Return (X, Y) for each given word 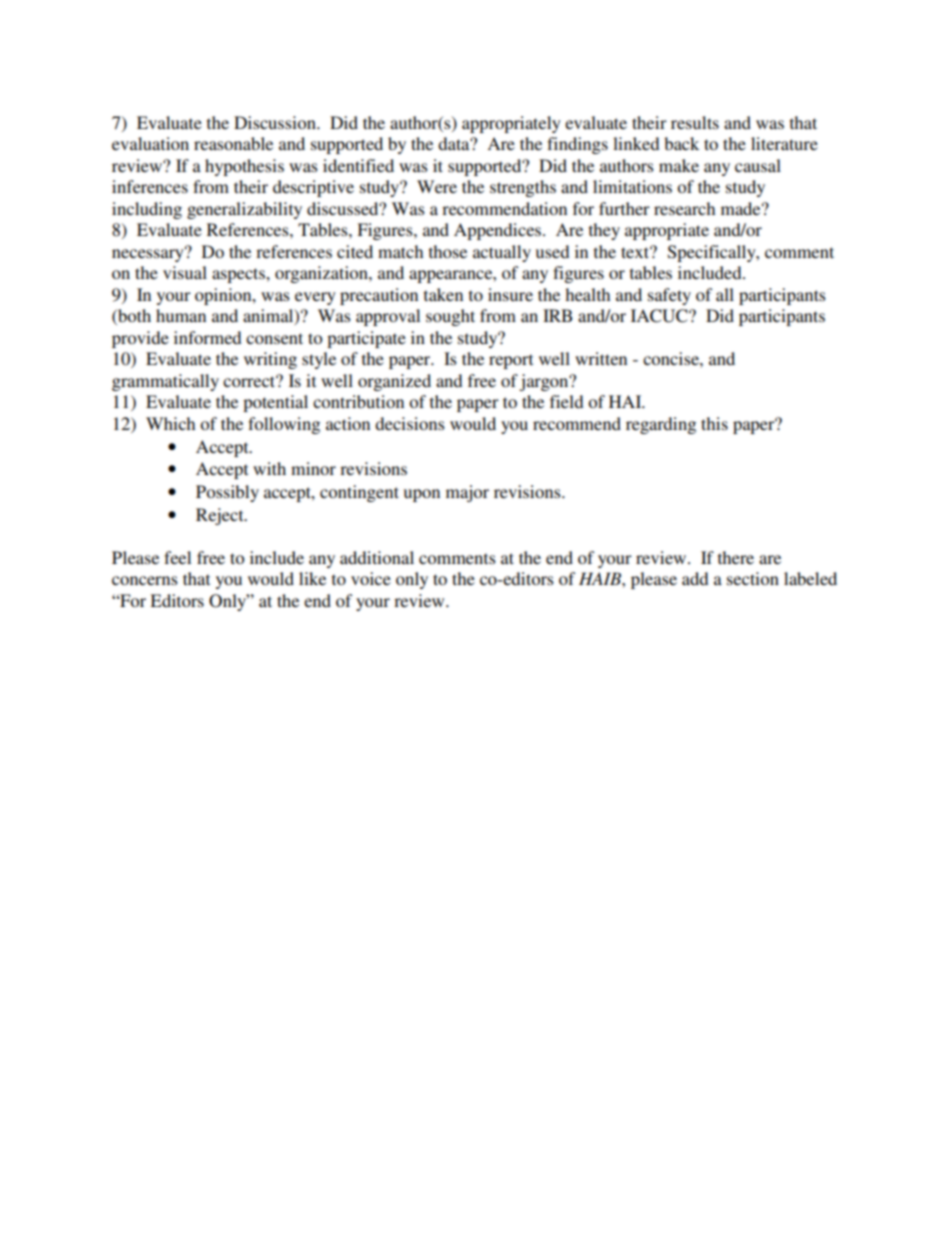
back (681, 143)
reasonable (233, 143)
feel (177, 557)
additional (377, 557)
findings (577, 145)
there (736, 557)
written (601, 358)
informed (207, 337)
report (511, 361)
